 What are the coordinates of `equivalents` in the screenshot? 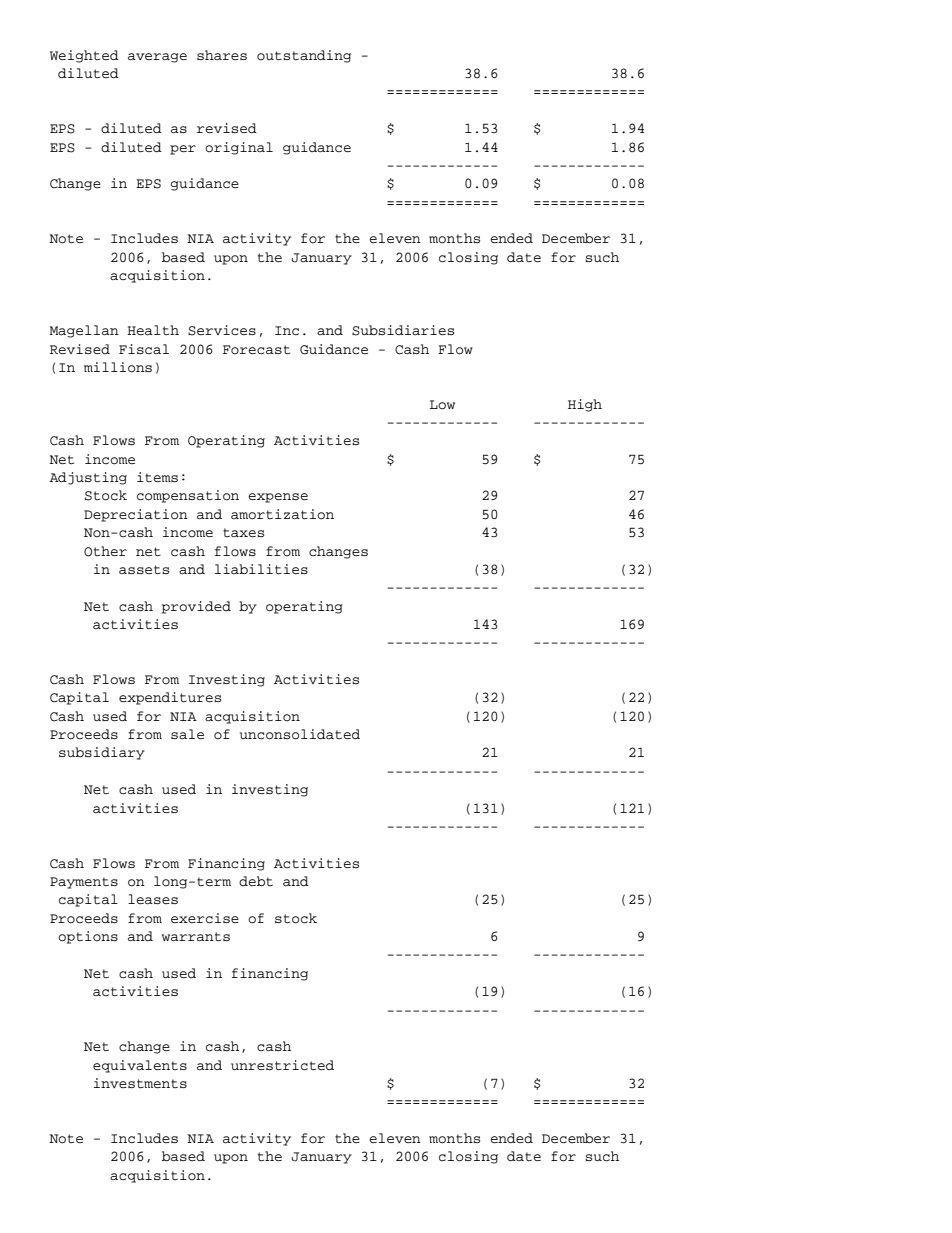 It's located at (140, 1066).
